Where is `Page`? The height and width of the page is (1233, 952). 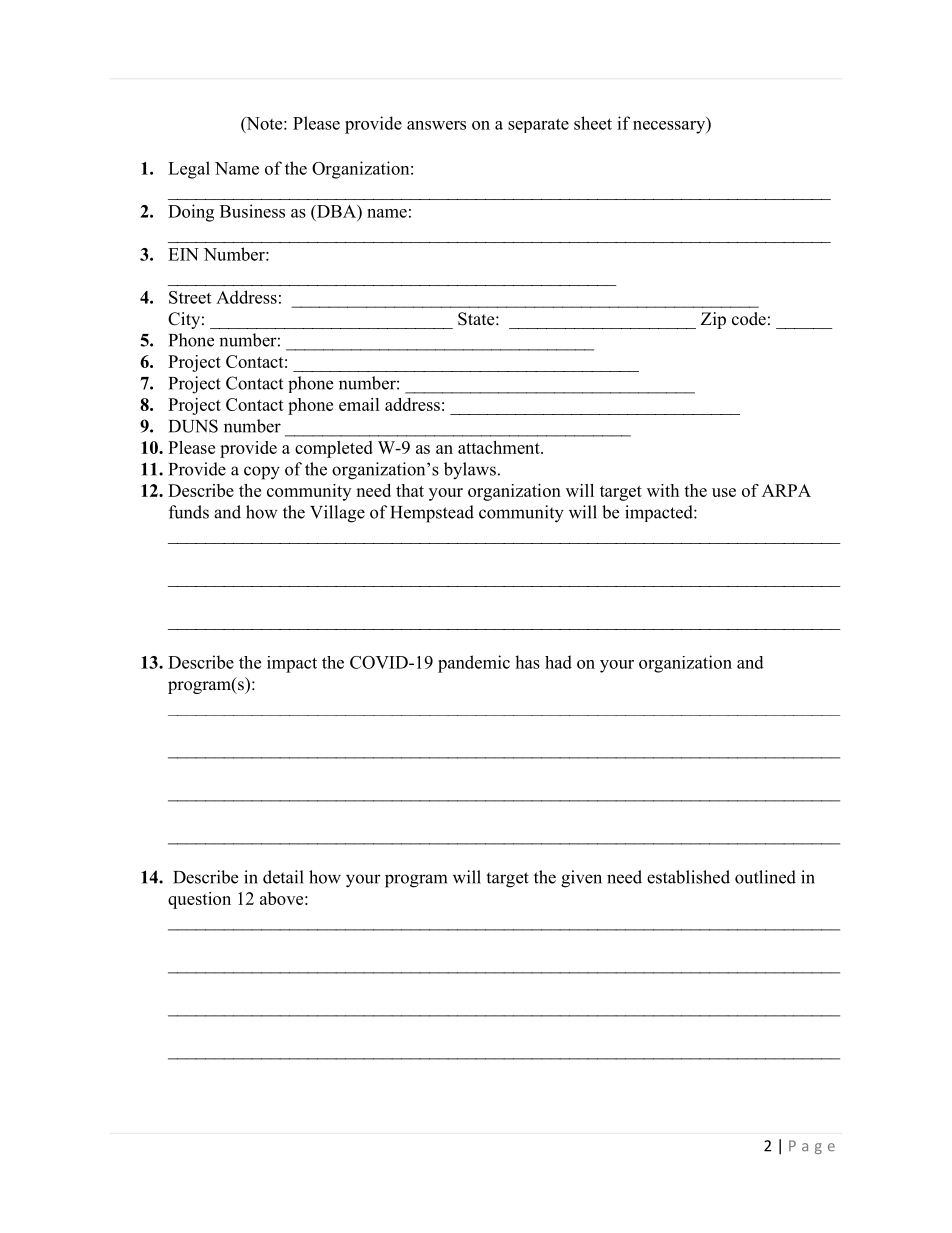 Page is located at coordinates (812, 1147).
